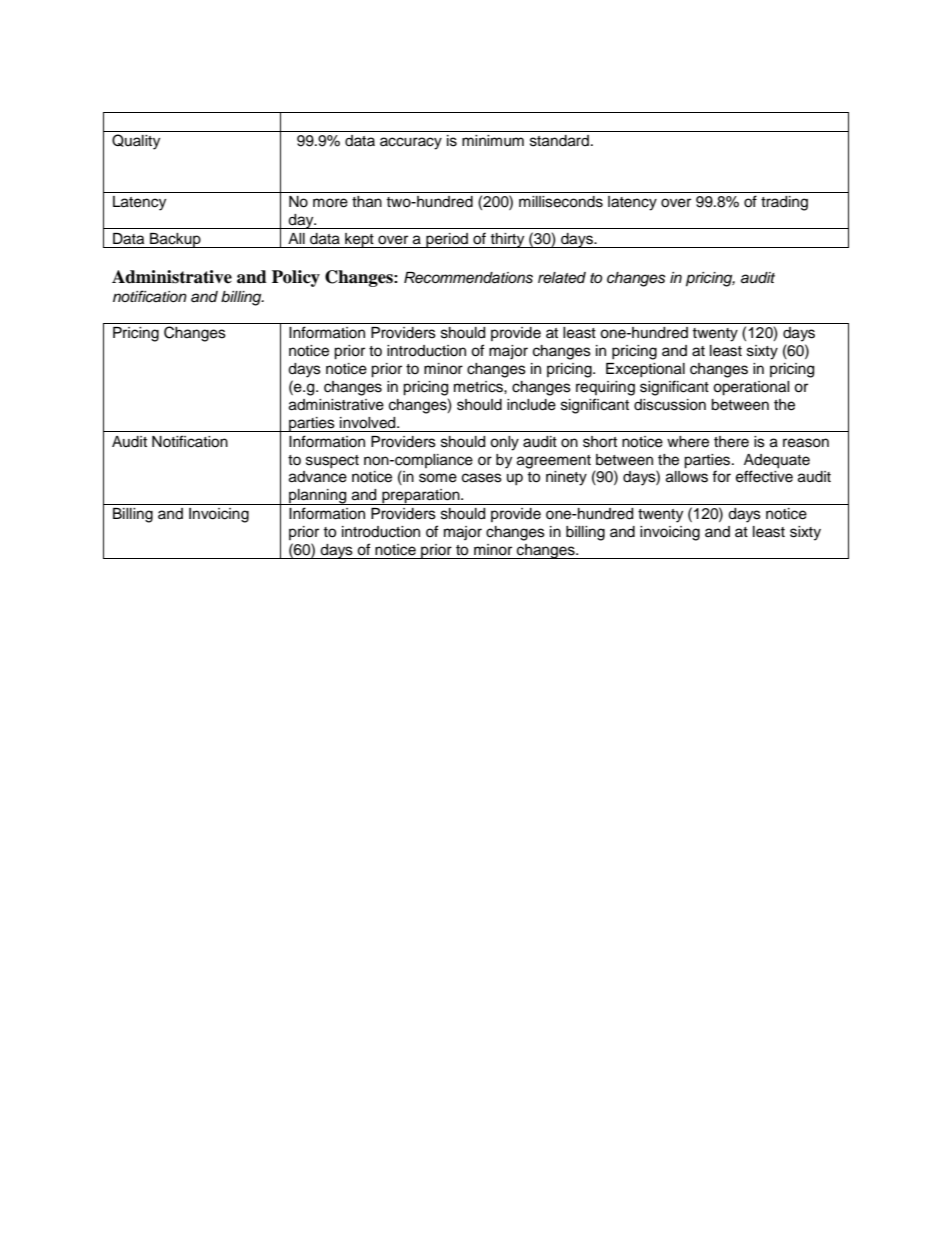 The image size is (952, 1233). Describe the element at coordinates (562, 277) in the page. I see `related` at that location.
